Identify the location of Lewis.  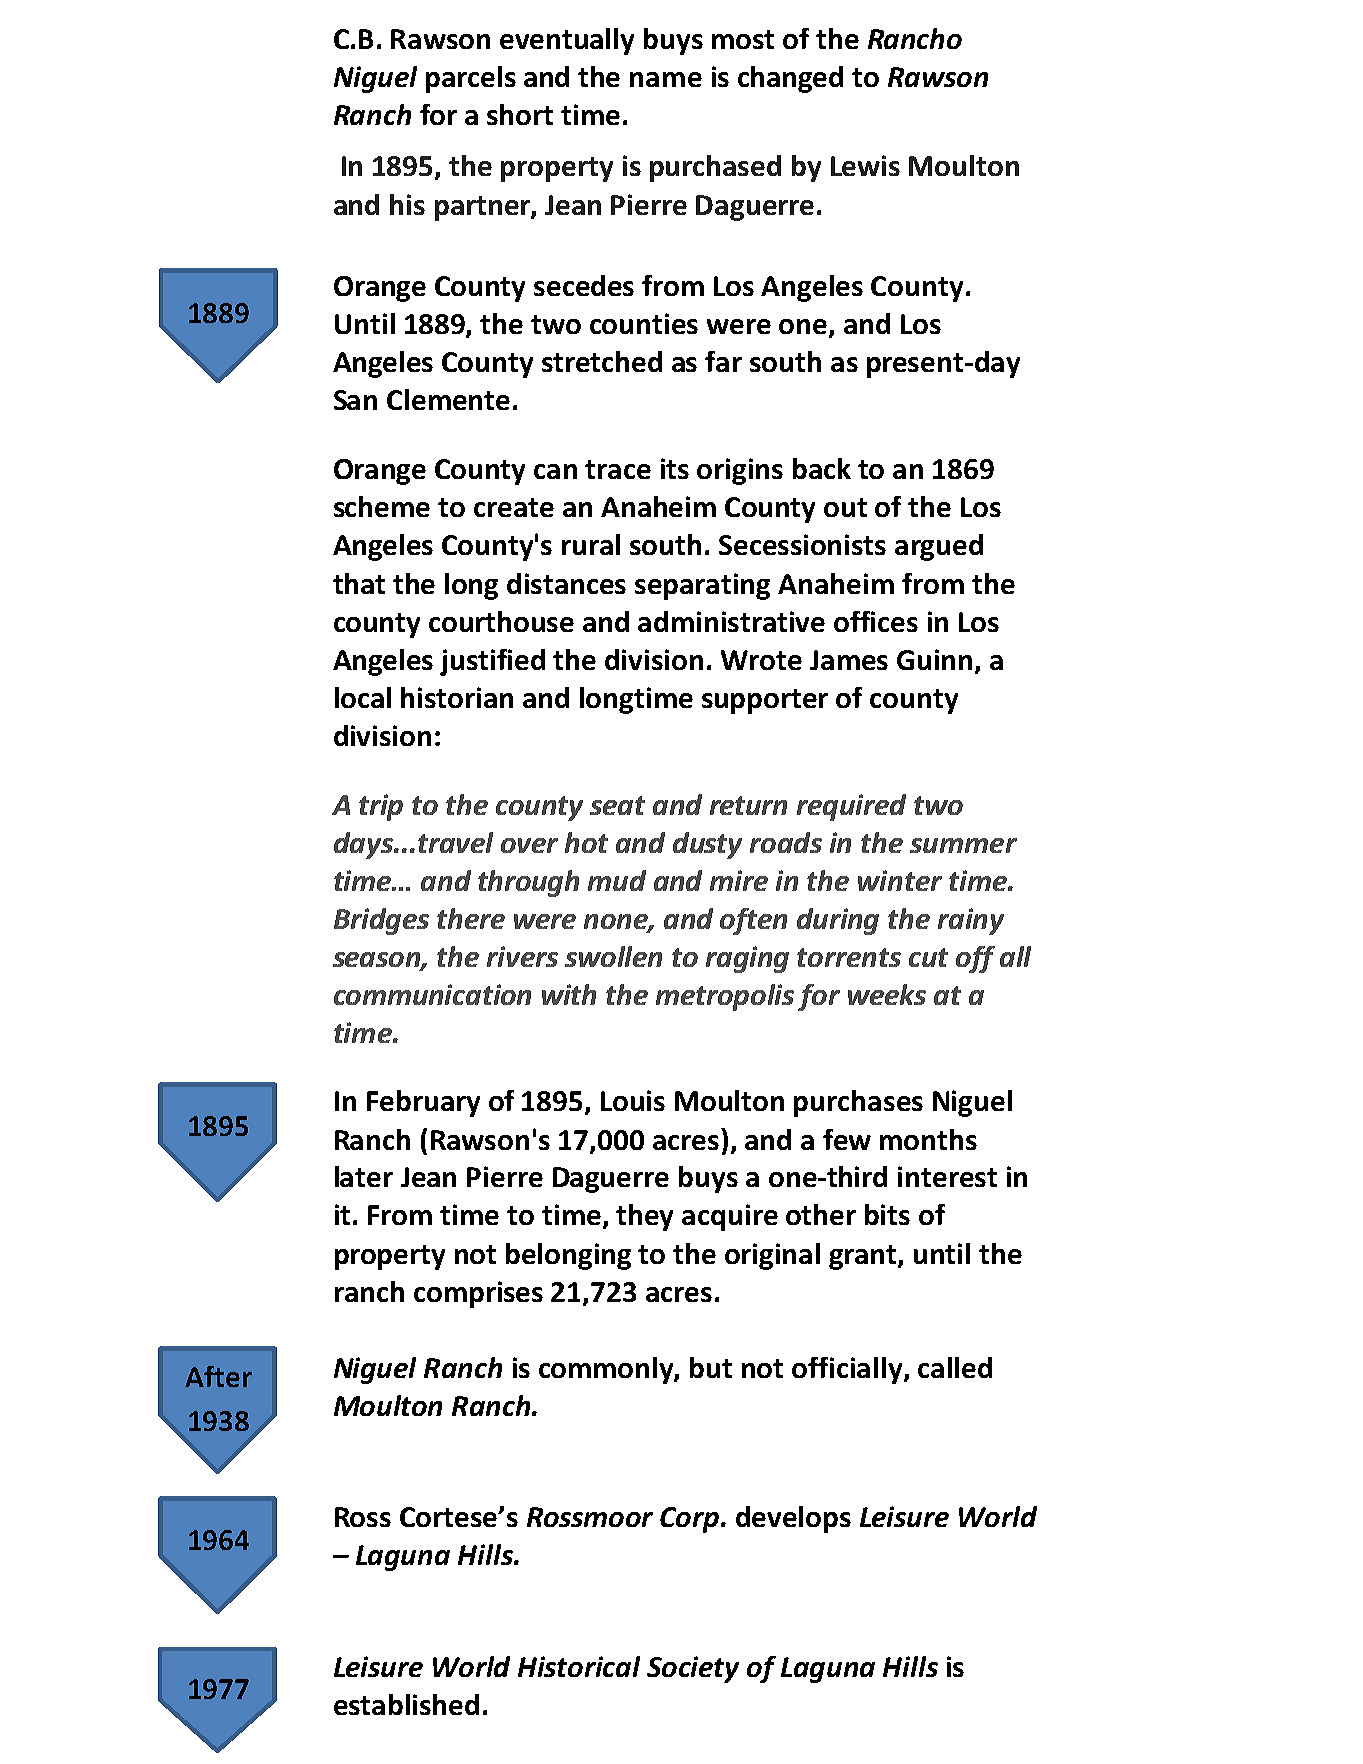
(865, 165).
